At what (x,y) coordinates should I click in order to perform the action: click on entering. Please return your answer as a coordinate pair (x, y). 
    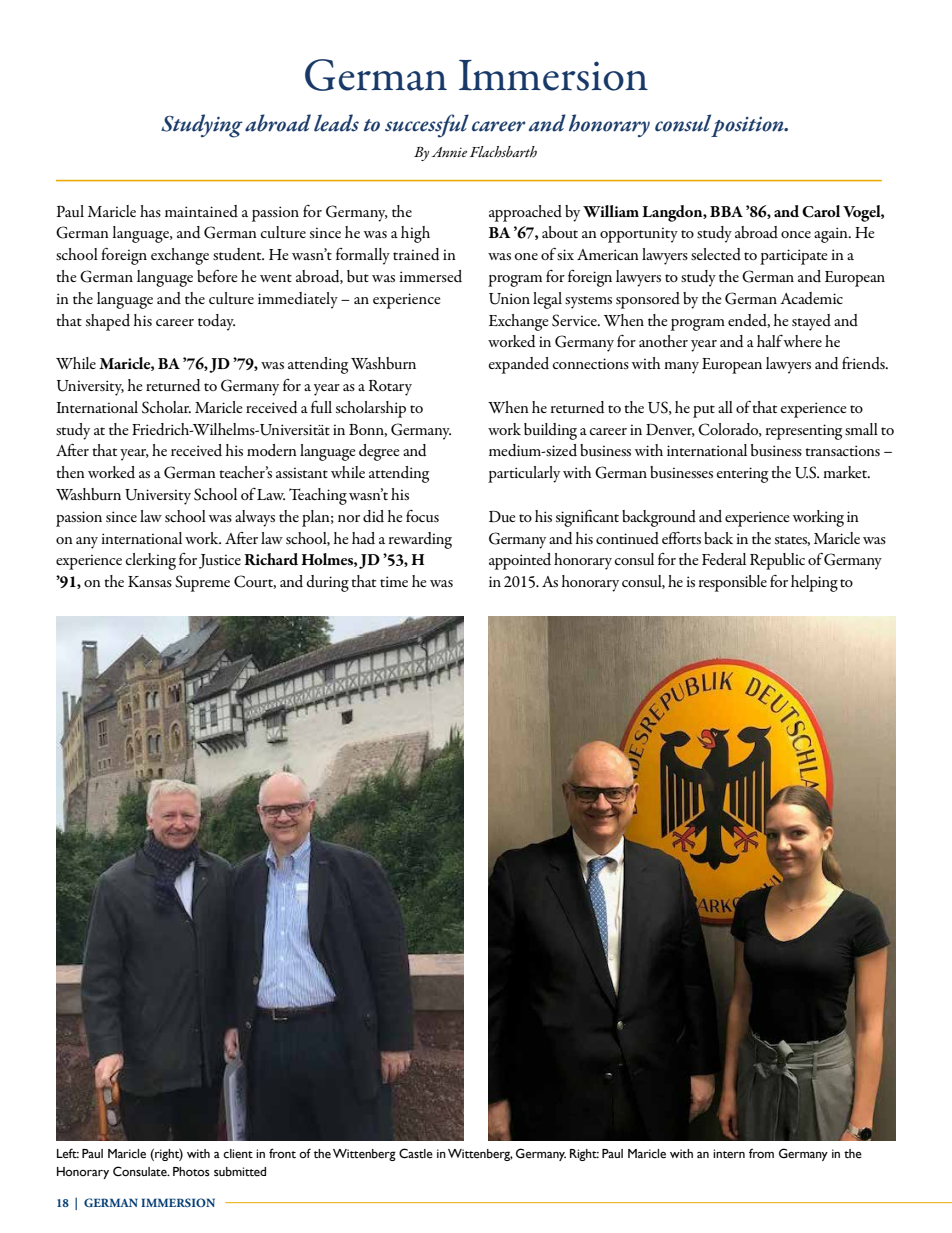
    Looking at the image, I should click on (742, 475).
